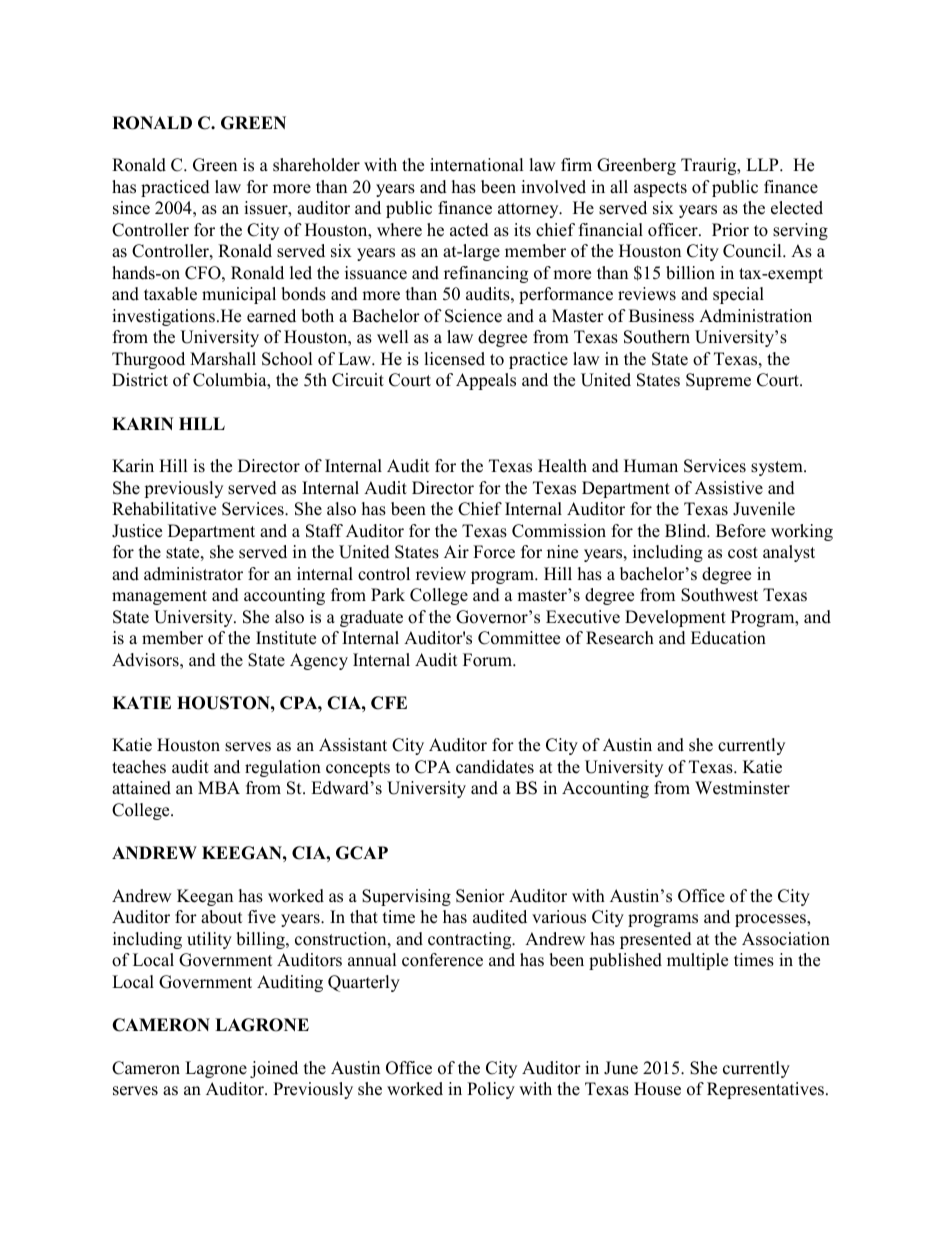 Image resolution: width=952 pixels, height=1233 pixels. Describe the element at coordinates (495, 767) in the image. I see `candidates` at that location.
